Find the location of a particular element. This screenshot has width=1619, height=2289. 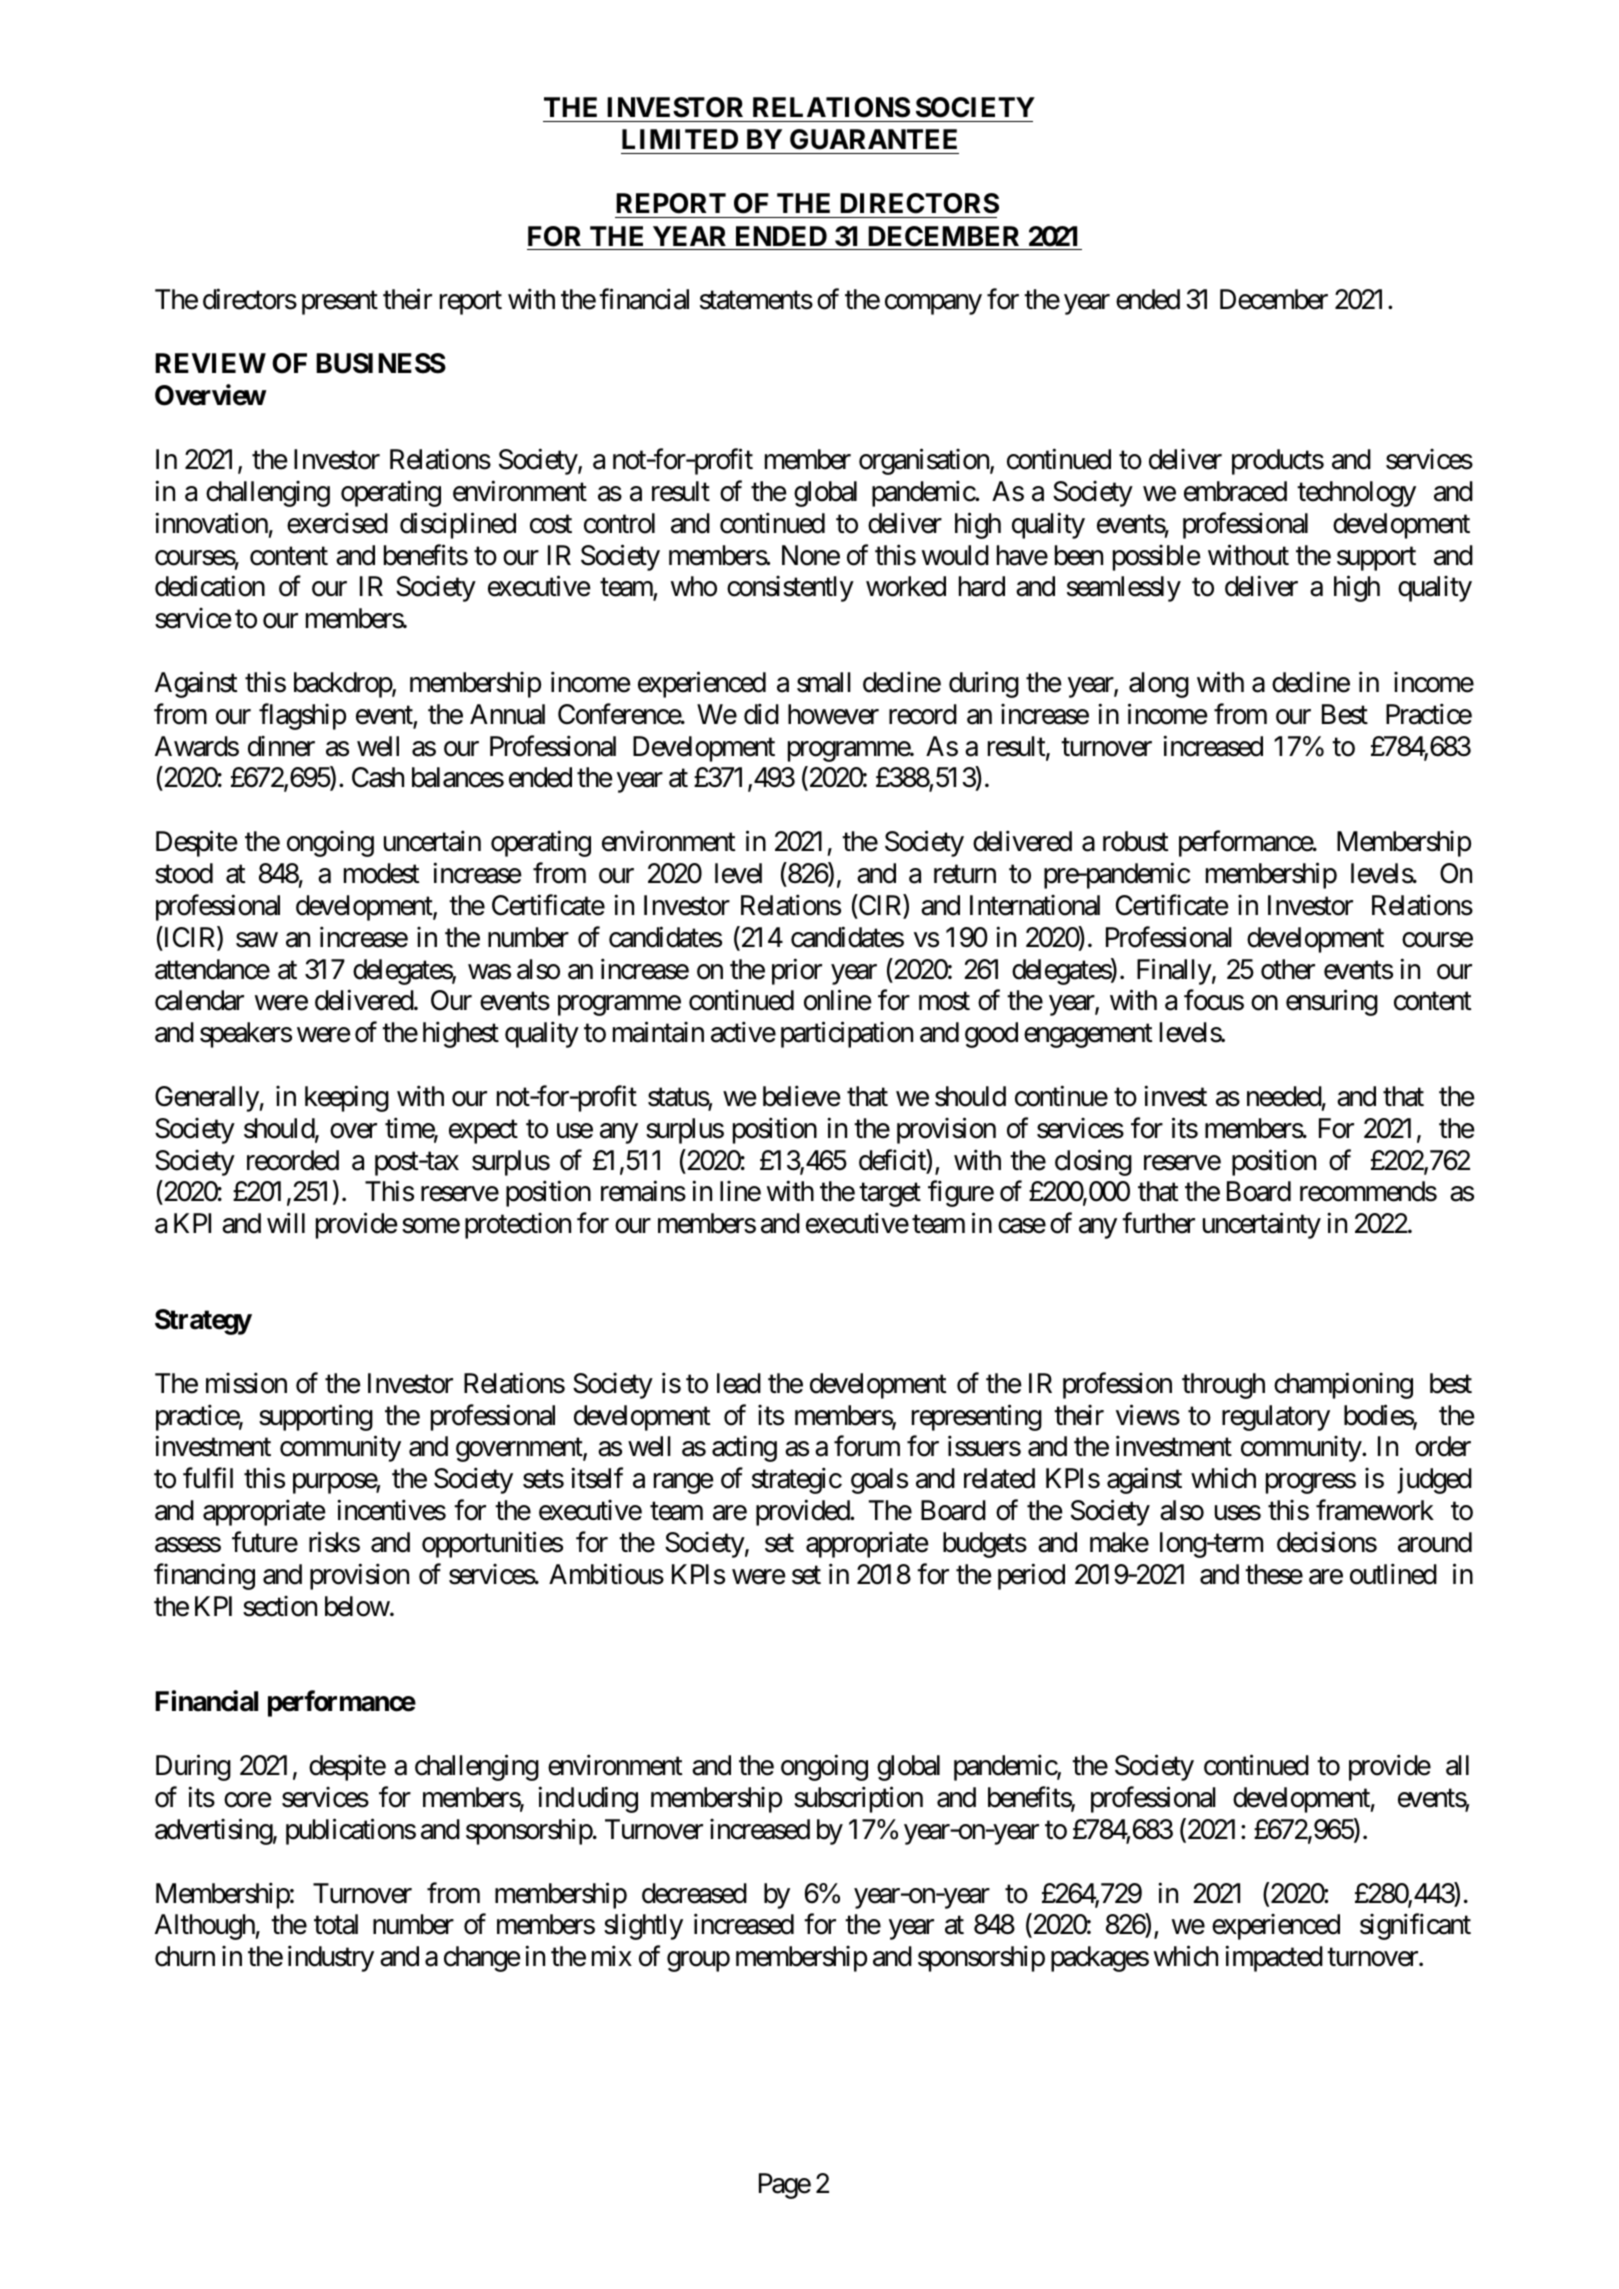

fulfil is located at coordinates (208, 1478).
